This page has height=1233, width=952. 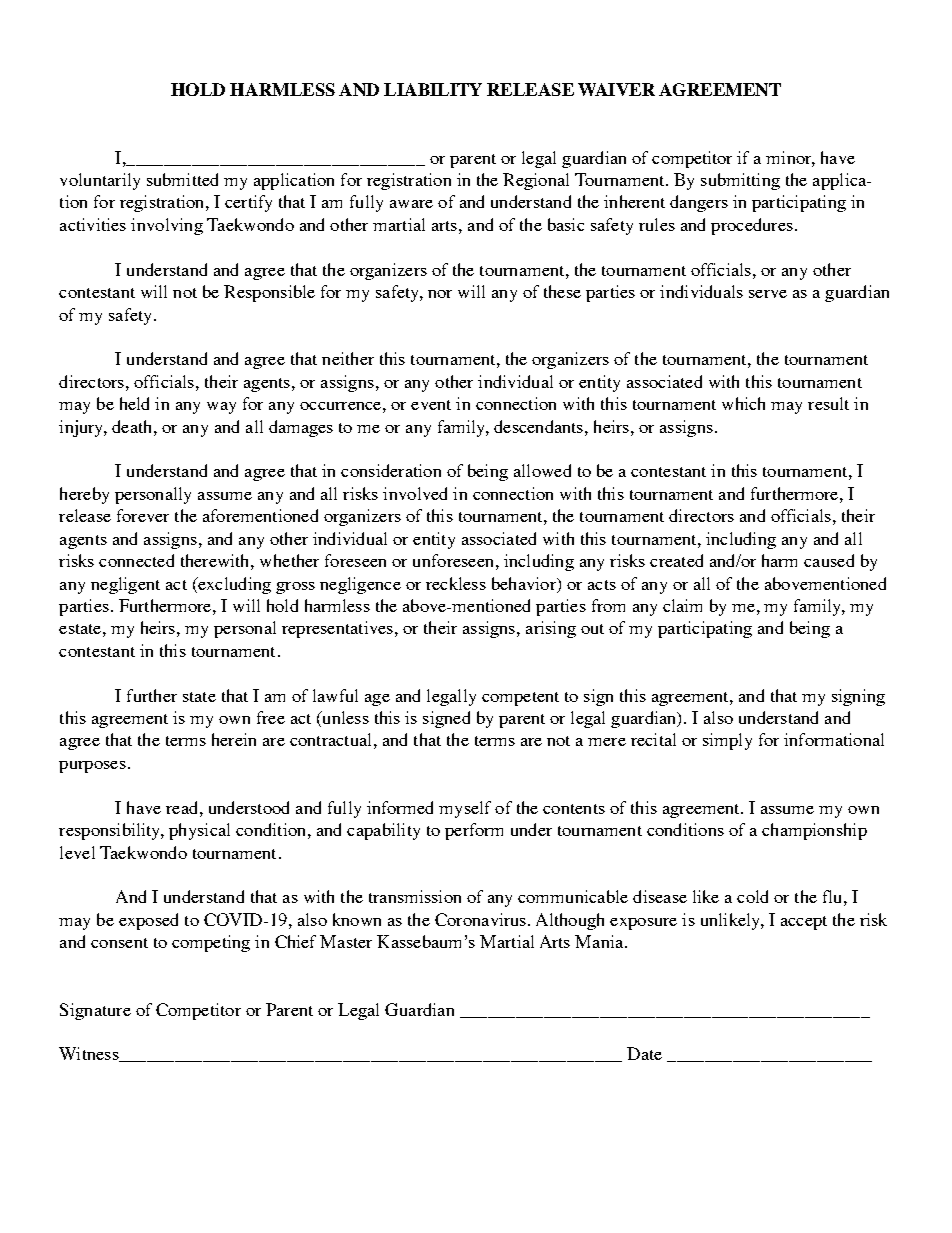 What do you see at coordinates (183, 807) in the page?
I see `read` at bounding box center [183, 807].
